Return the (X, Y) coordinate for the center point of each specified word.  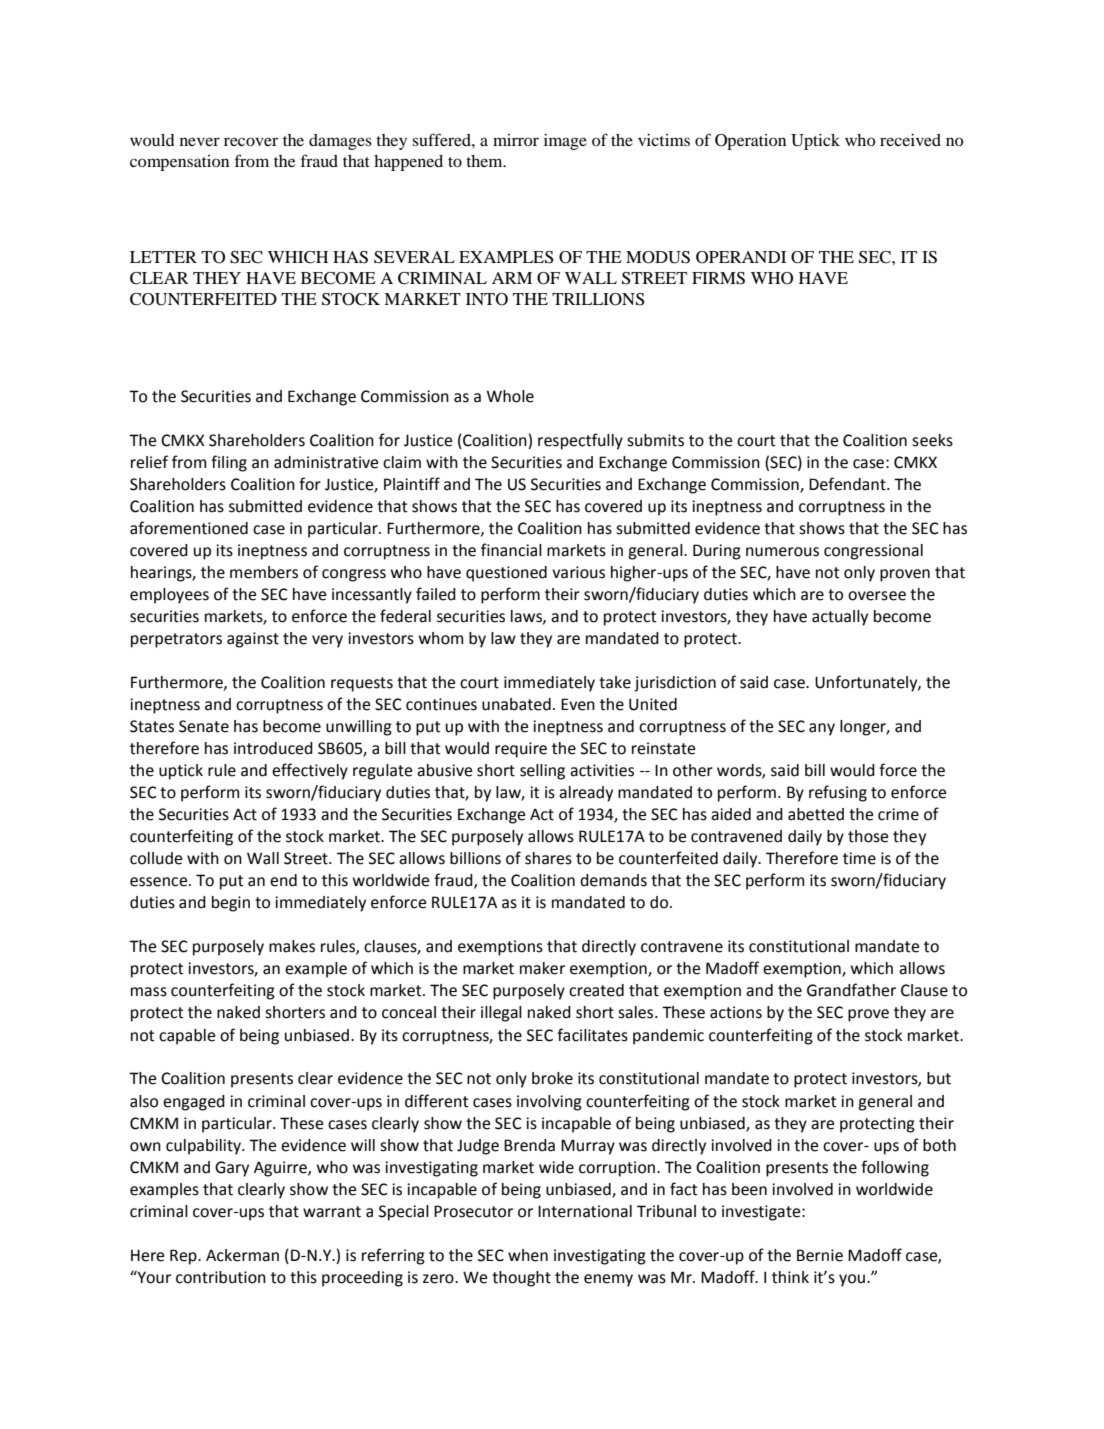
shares (548, 858)
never (200, 141)
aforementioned (189, 528)
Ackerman (242, 1255)
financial (511, 550)
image (565, 142)
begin (231, 904)
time (859, 858)
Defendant (848, 484)
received (910, 140)
